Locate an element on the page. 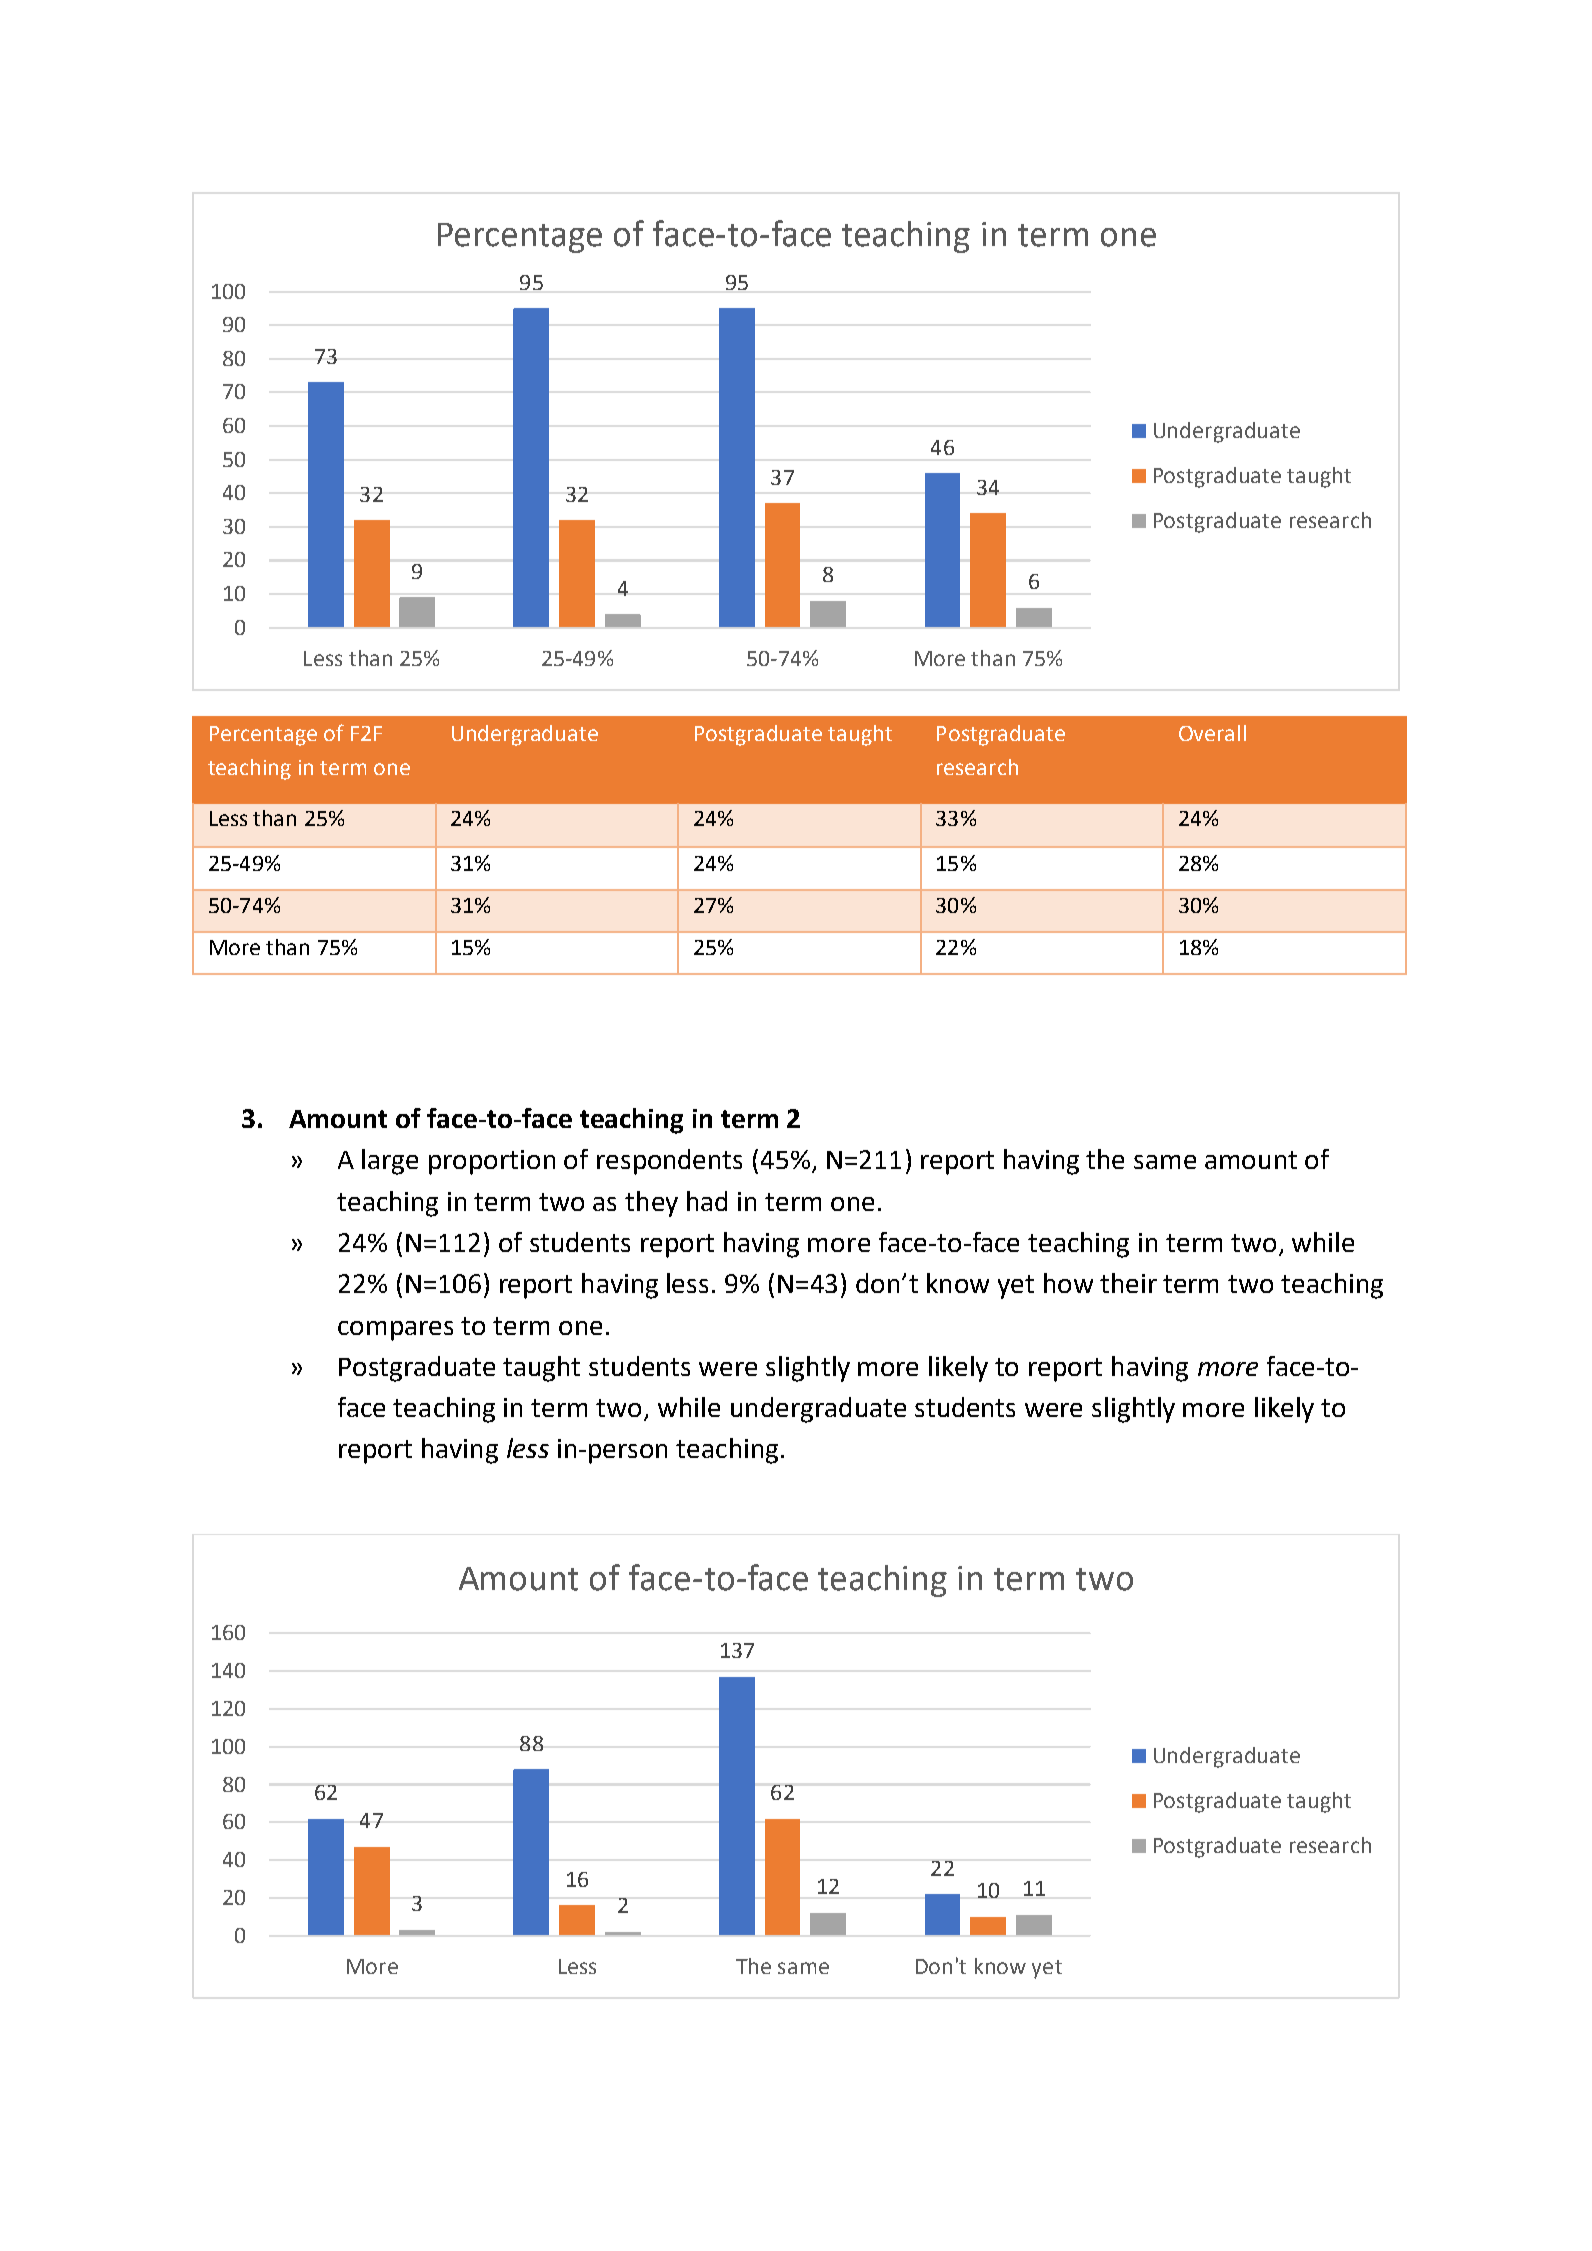 Image resolution: width=1592 pixels, height=2251 pixels. Overall is located at coordinates (1212, 733).
